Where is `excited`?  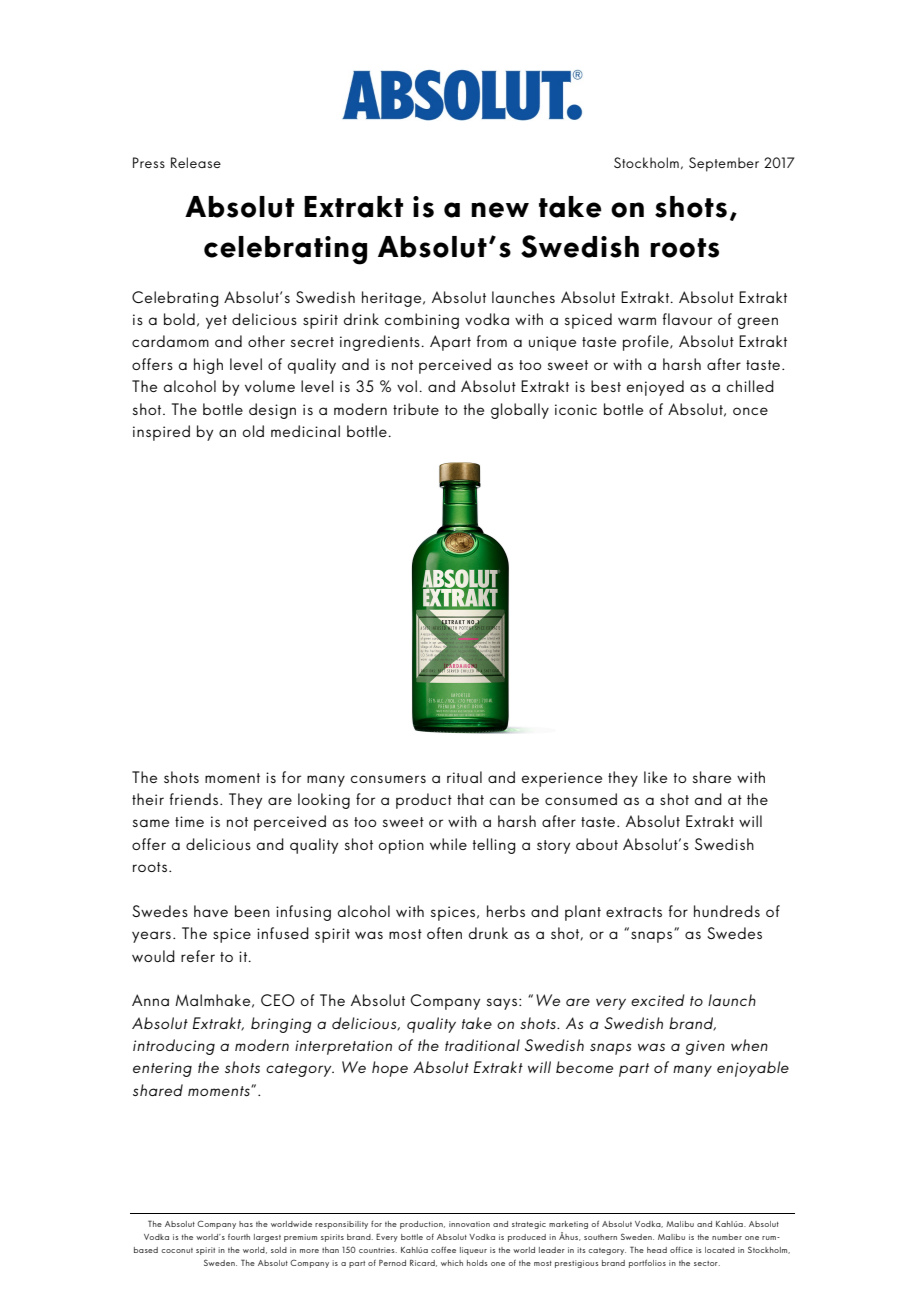
excited is located at coordinates (658, 1000).
